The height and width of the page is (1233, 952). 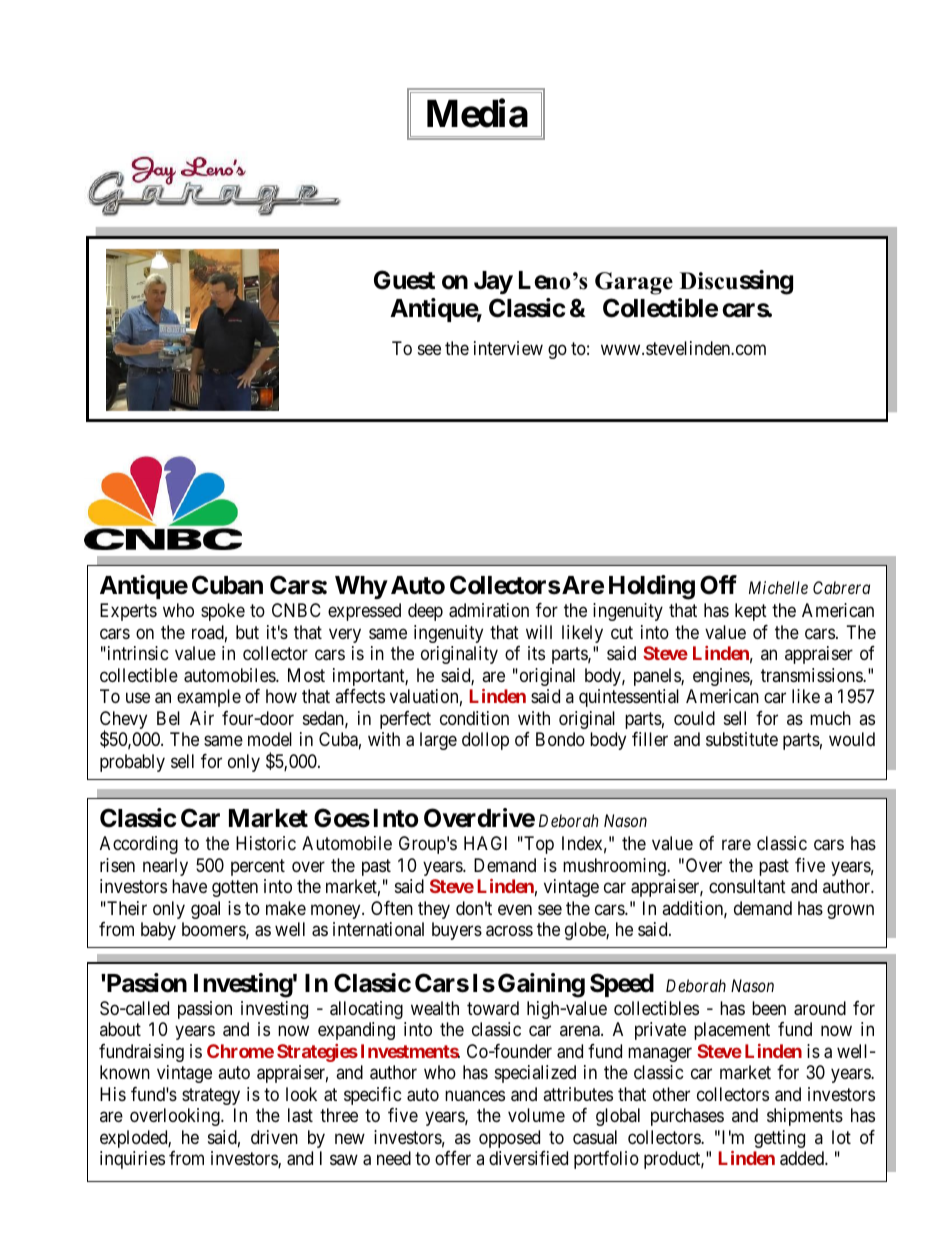 What do you see at coordinates (634, 283) in the page?
I see `Garage` at bounding box center [634, 283].
